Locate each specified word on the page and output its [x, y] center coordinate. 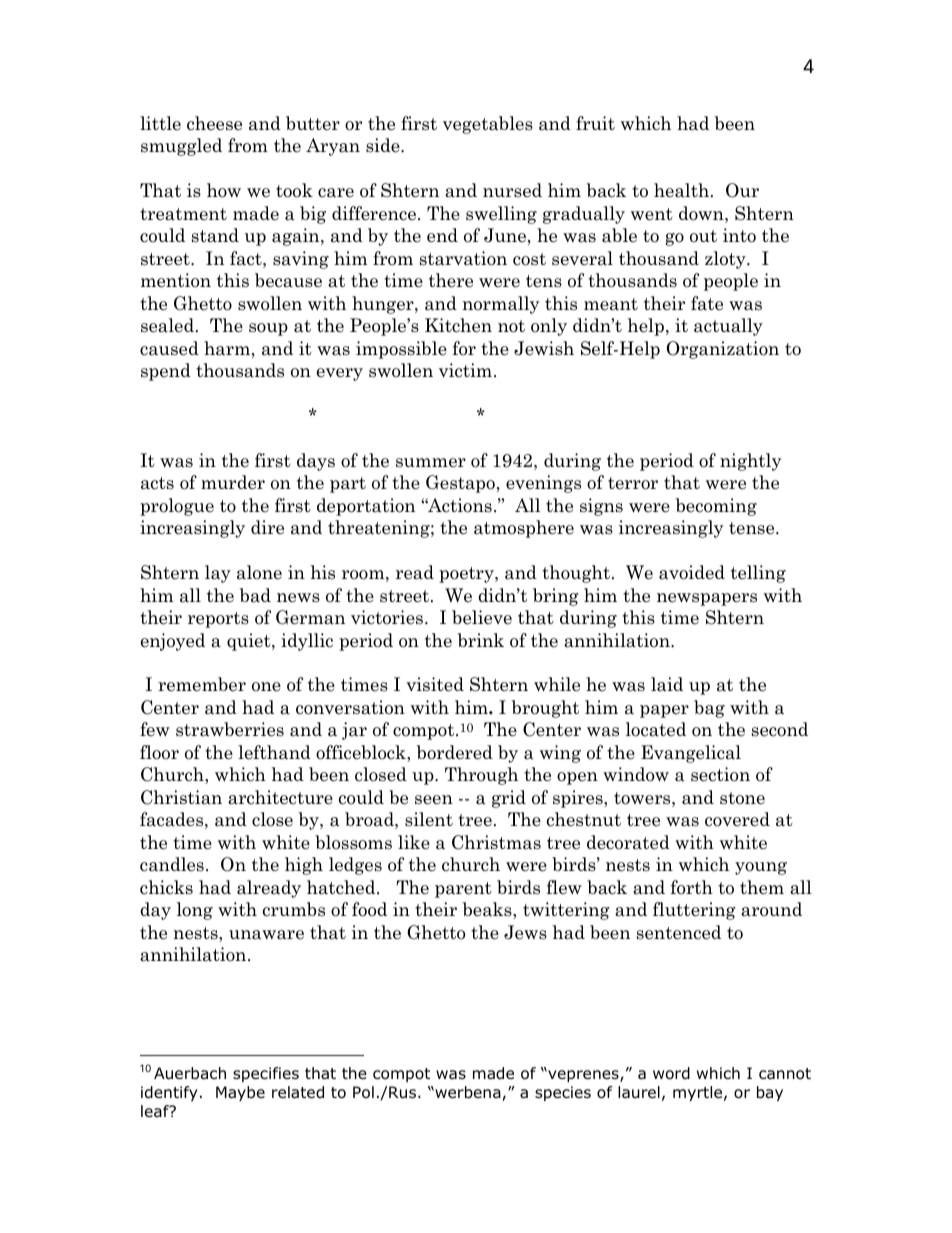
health [681, 190]
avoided [692, 572]
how [224, 190]
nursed [512, 190]
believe [482, 617]
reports [218, 620]
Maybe [240, 1093]
